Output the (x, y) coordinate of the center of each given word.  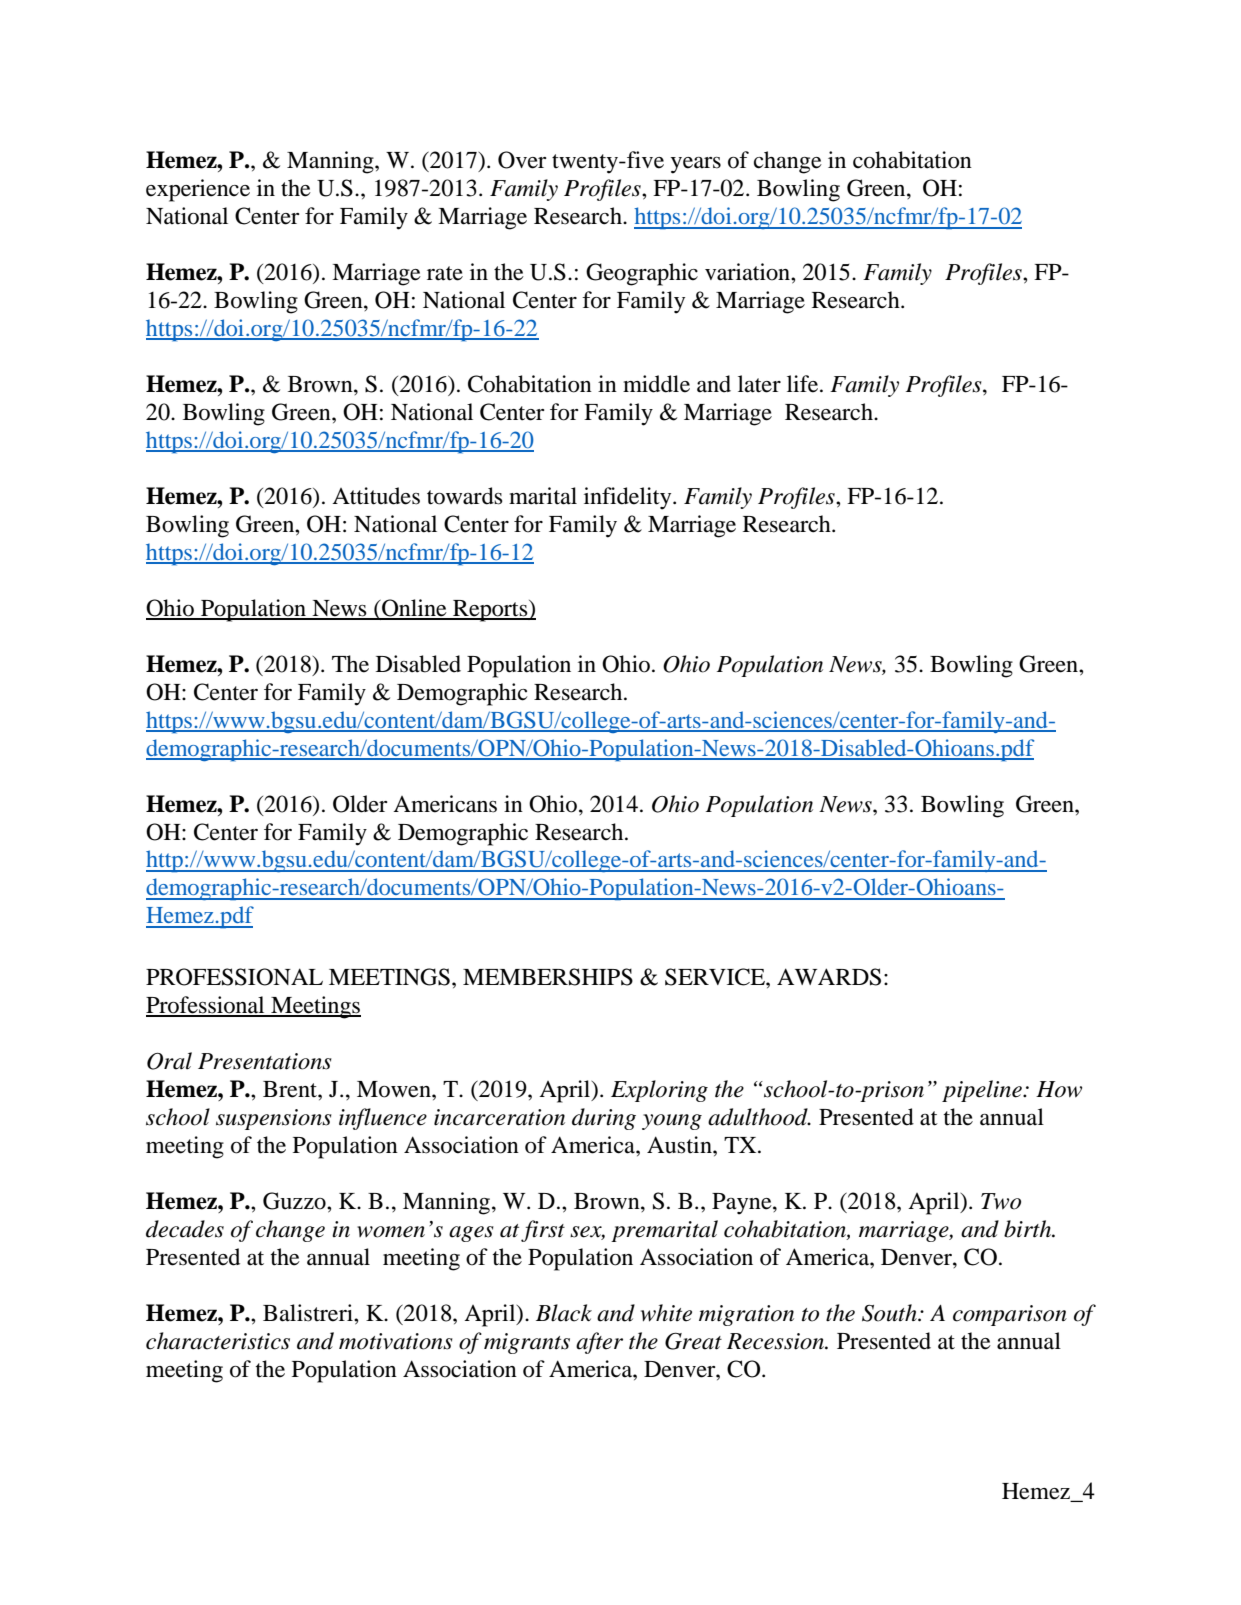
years (696, 165)
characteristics (218, 1341)
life (804, 384)
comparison (1010, 1315)
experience (198, 190)
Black (564, 1313)
